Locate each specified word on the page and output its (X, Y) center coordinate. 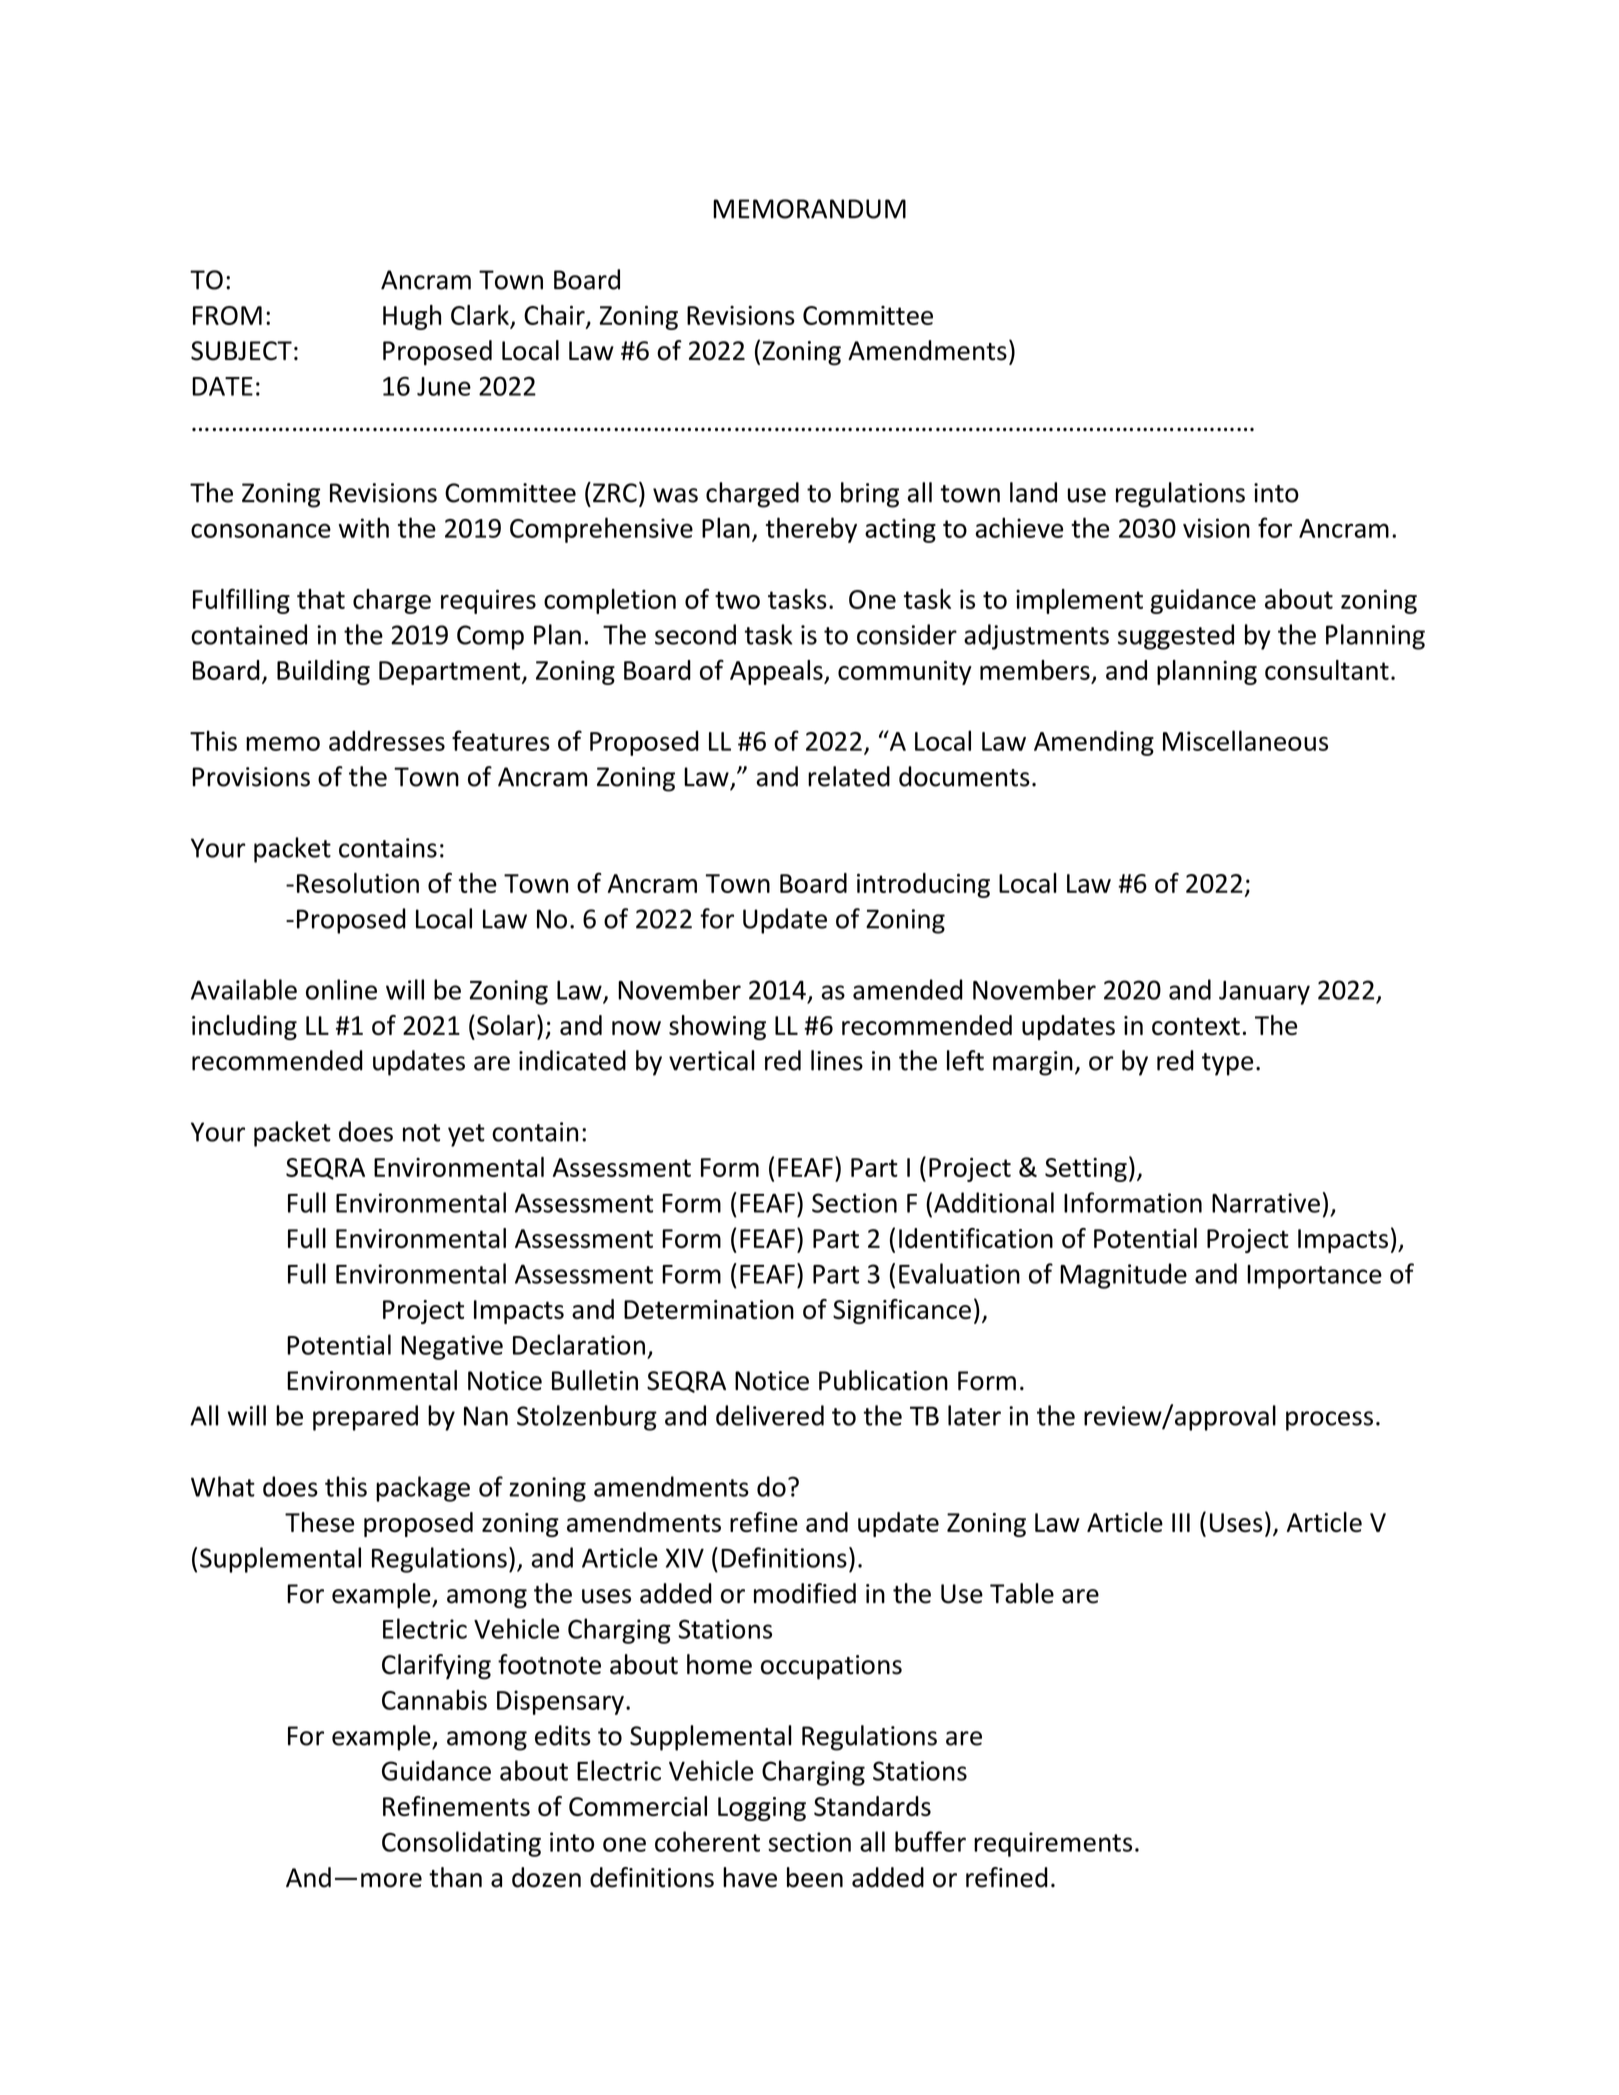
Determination (709, 1309)
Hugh (412, 317)
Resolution (358, 883)
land (1033, 492)
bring (870, 495)
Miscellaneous (1245, 740)
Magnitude (1123, 1276)
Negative (452, 1347)
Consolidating (461, 1844)
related (849, 776)
